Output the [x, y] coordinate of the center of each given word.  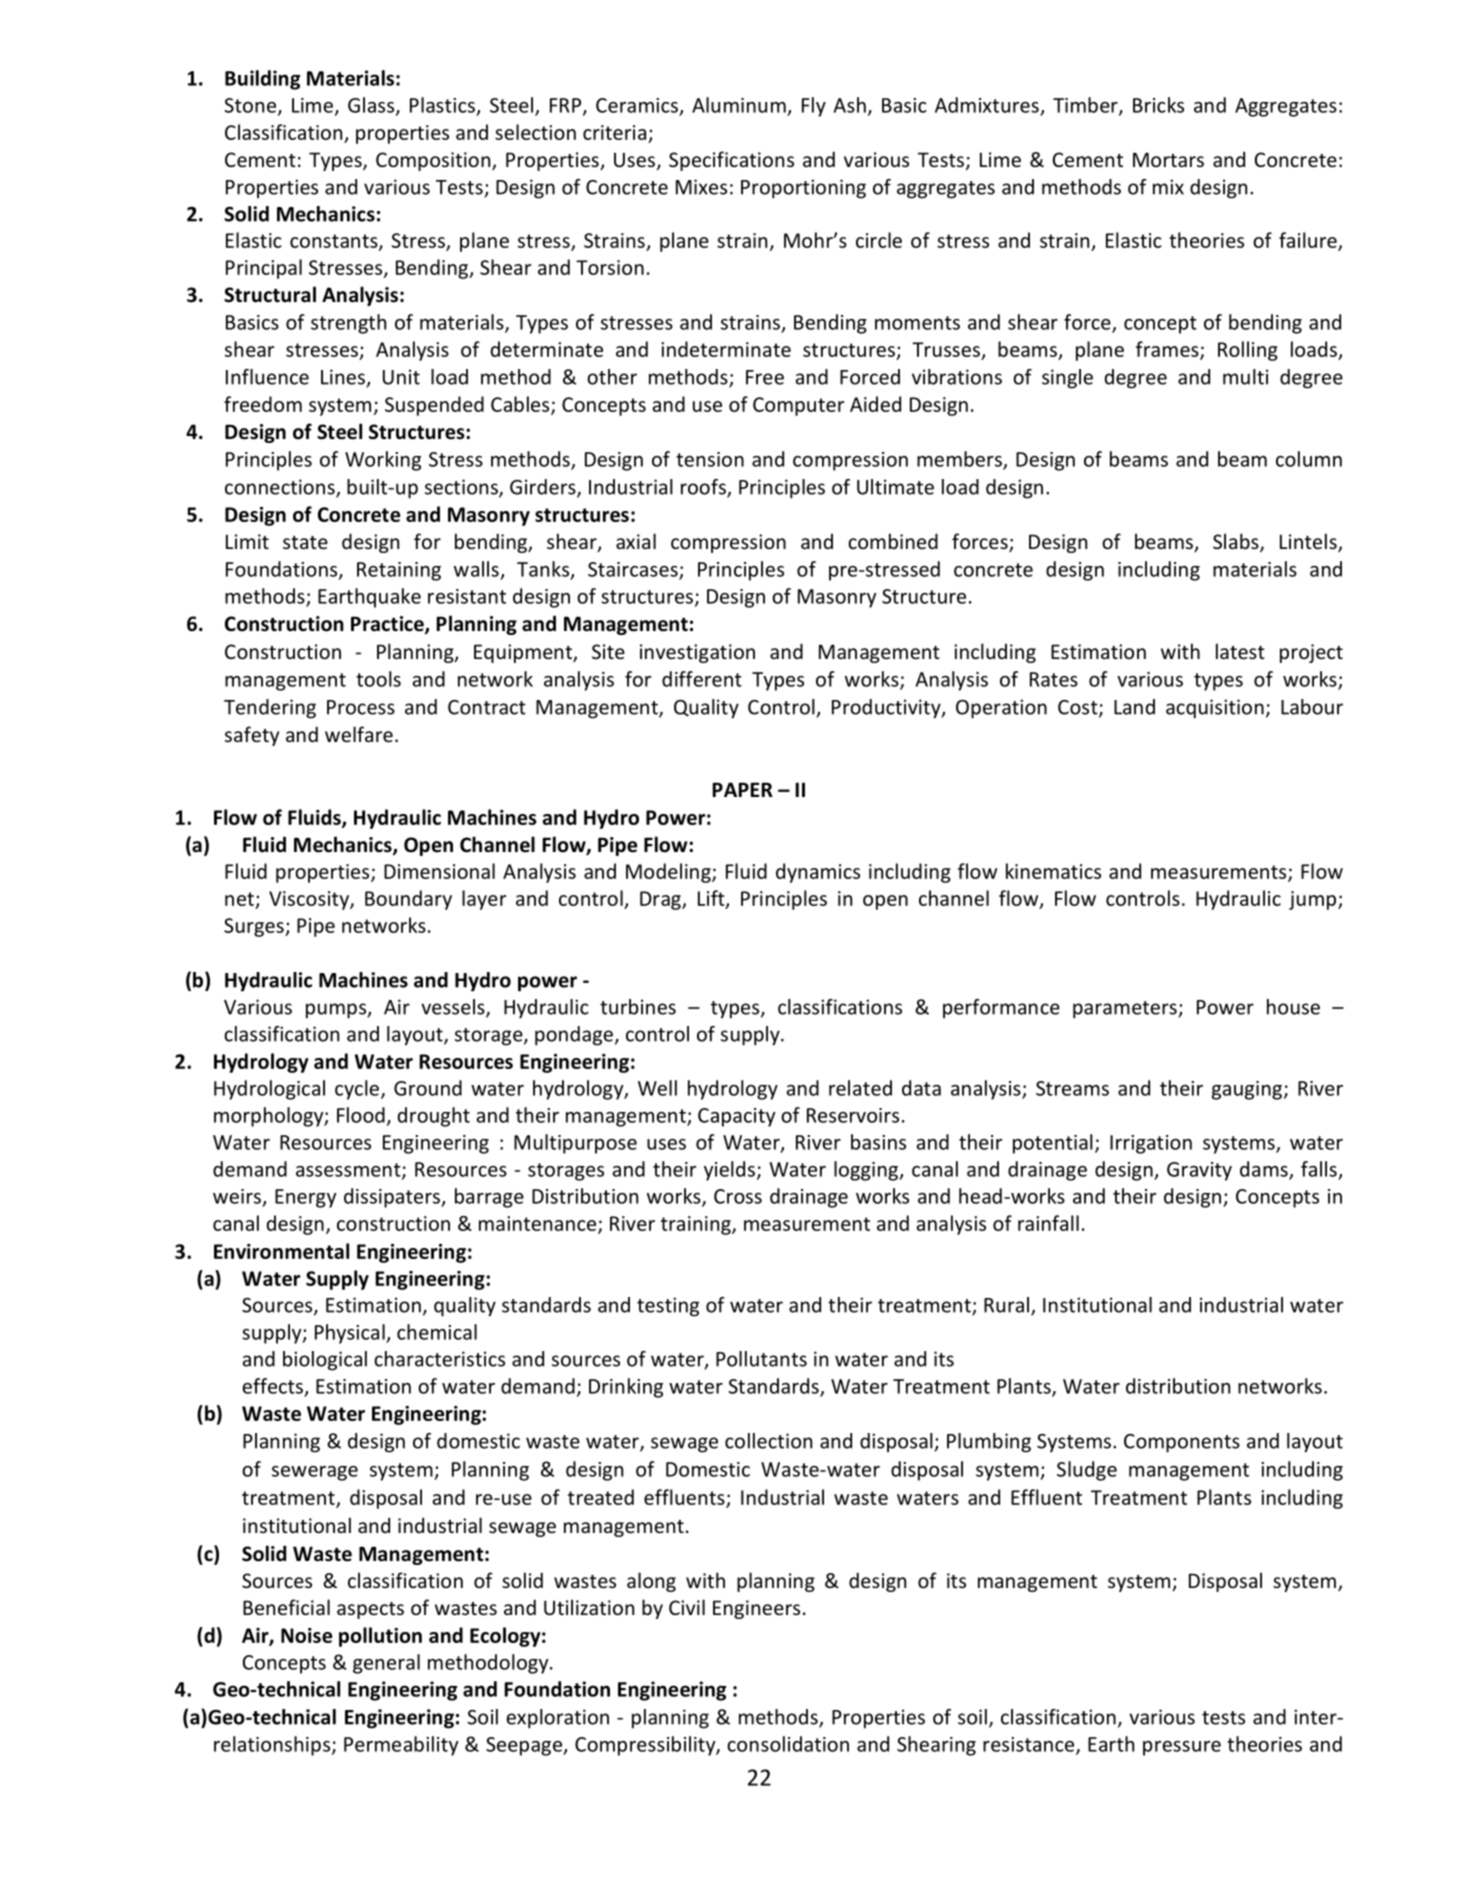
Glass [372, 106]
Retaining [399, 571]
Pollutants [761, 1359]
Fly [814, 107]
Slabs [1237, 542]
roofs [704, 488]
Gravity [1199, 1171]
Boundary [408, 900]
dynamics [818, 873]
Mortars [1168, 159]
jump [1314, 900]
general [386, 1664]
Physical [351, 1334]
